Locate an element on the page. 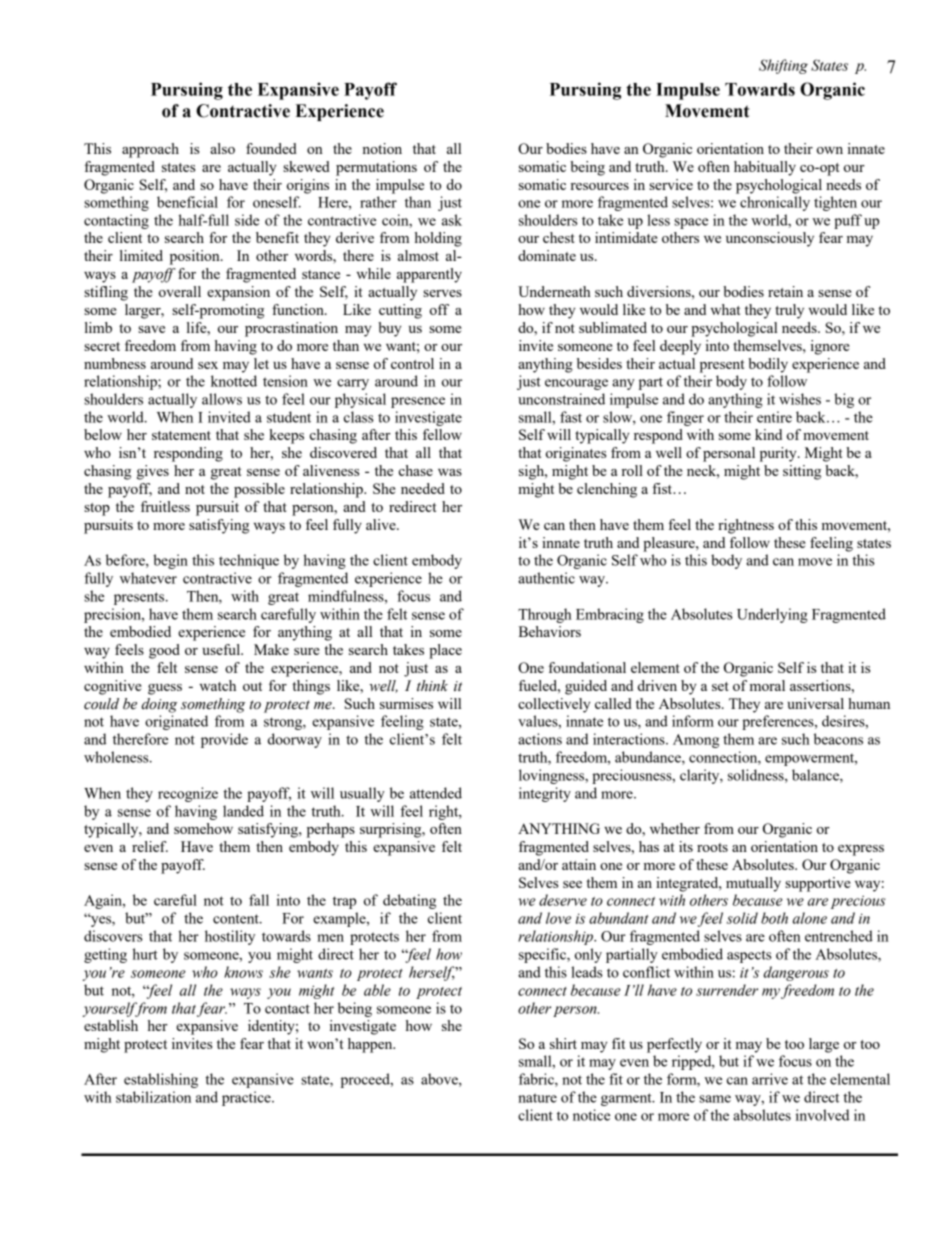 Image resolution: width=952 pixels, height=1233 pixels. notion is located at coordinates (382, 148).
